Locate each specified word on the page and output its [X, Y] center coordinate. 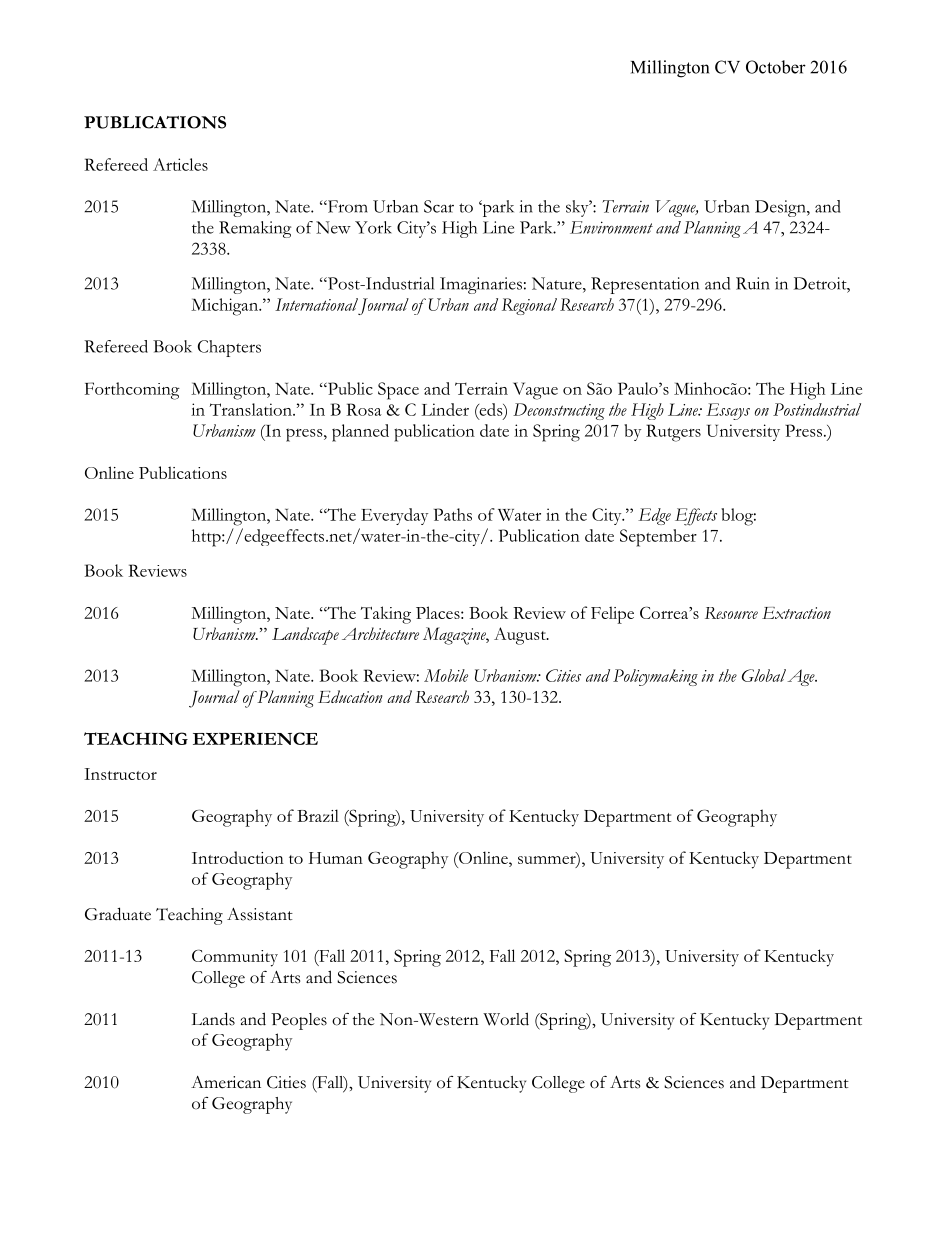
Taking [386, 615]
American [226, 1082]
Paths [453, 514]
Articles [180, 164]
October [776, 67]
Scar [439, 206]
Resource [731, 613]
